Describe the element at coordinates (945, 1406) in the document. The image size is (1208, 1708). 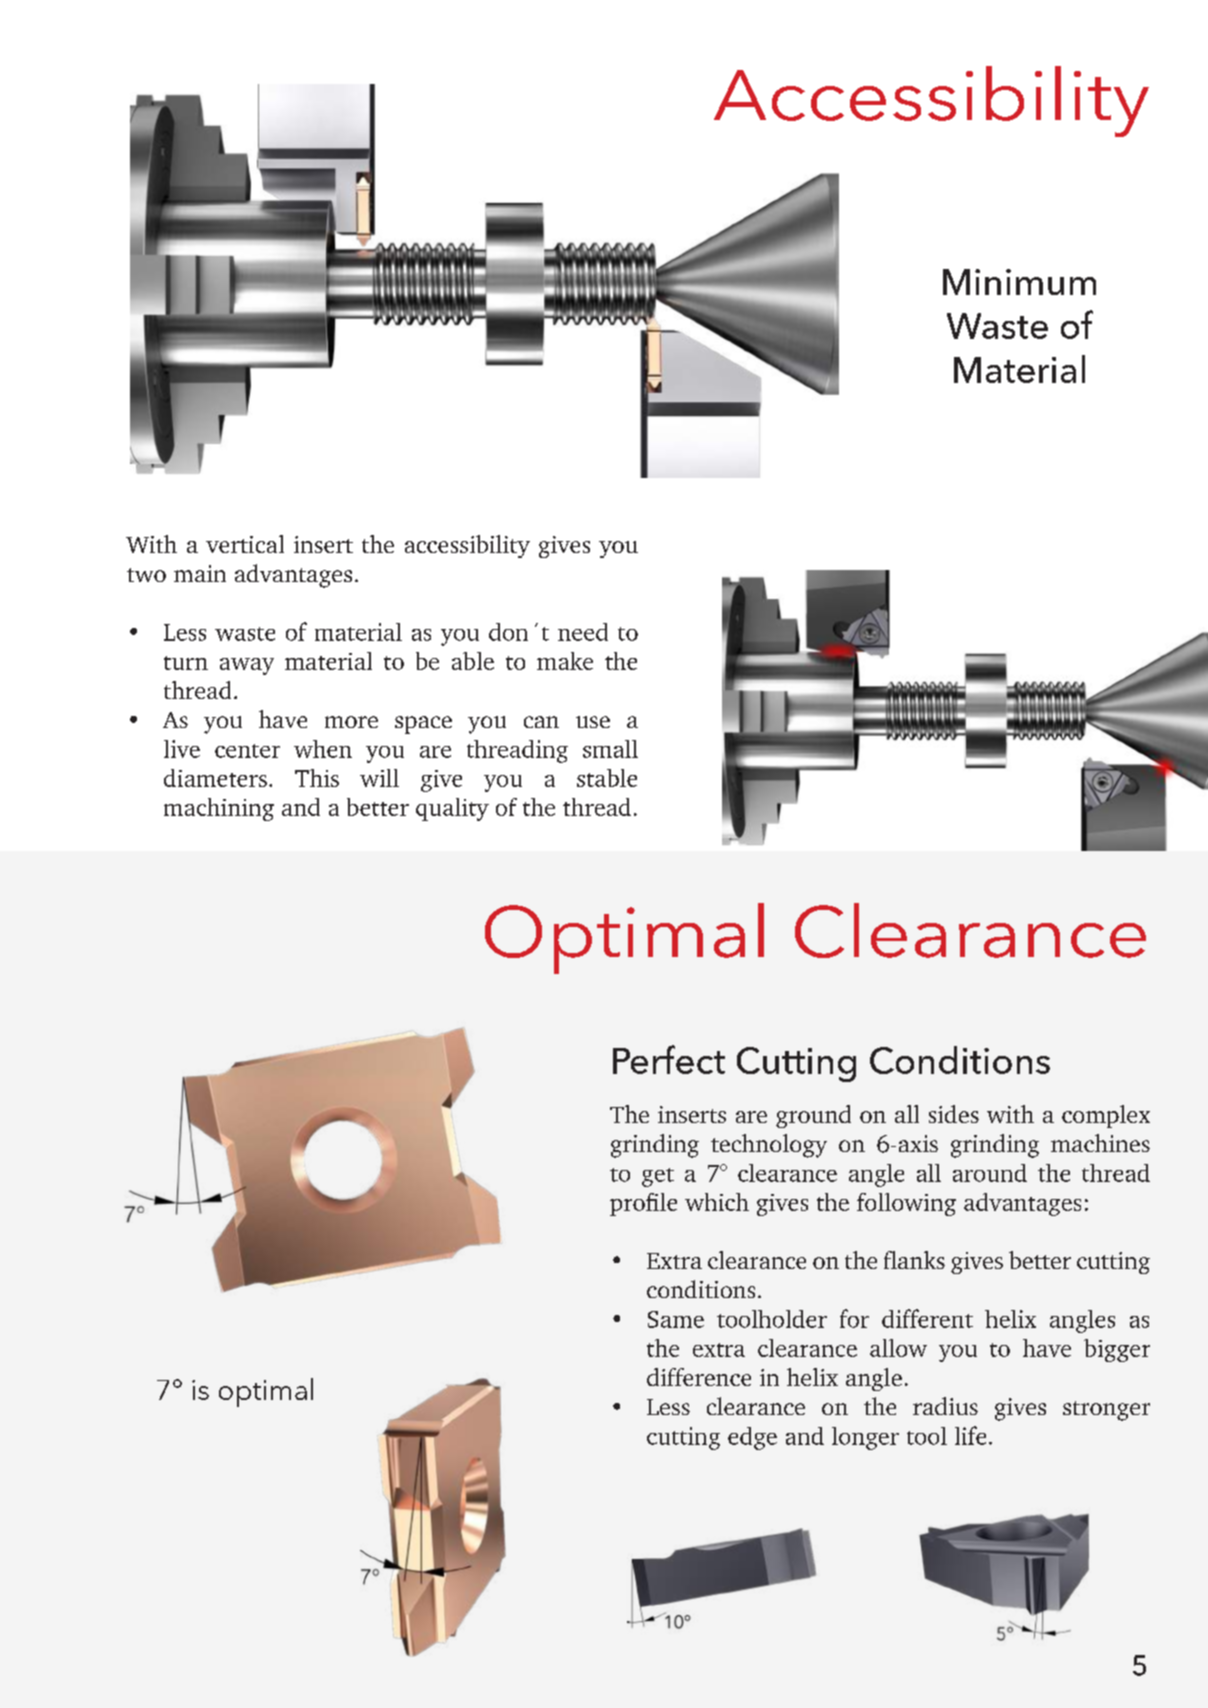
I see `radius` at that location.
